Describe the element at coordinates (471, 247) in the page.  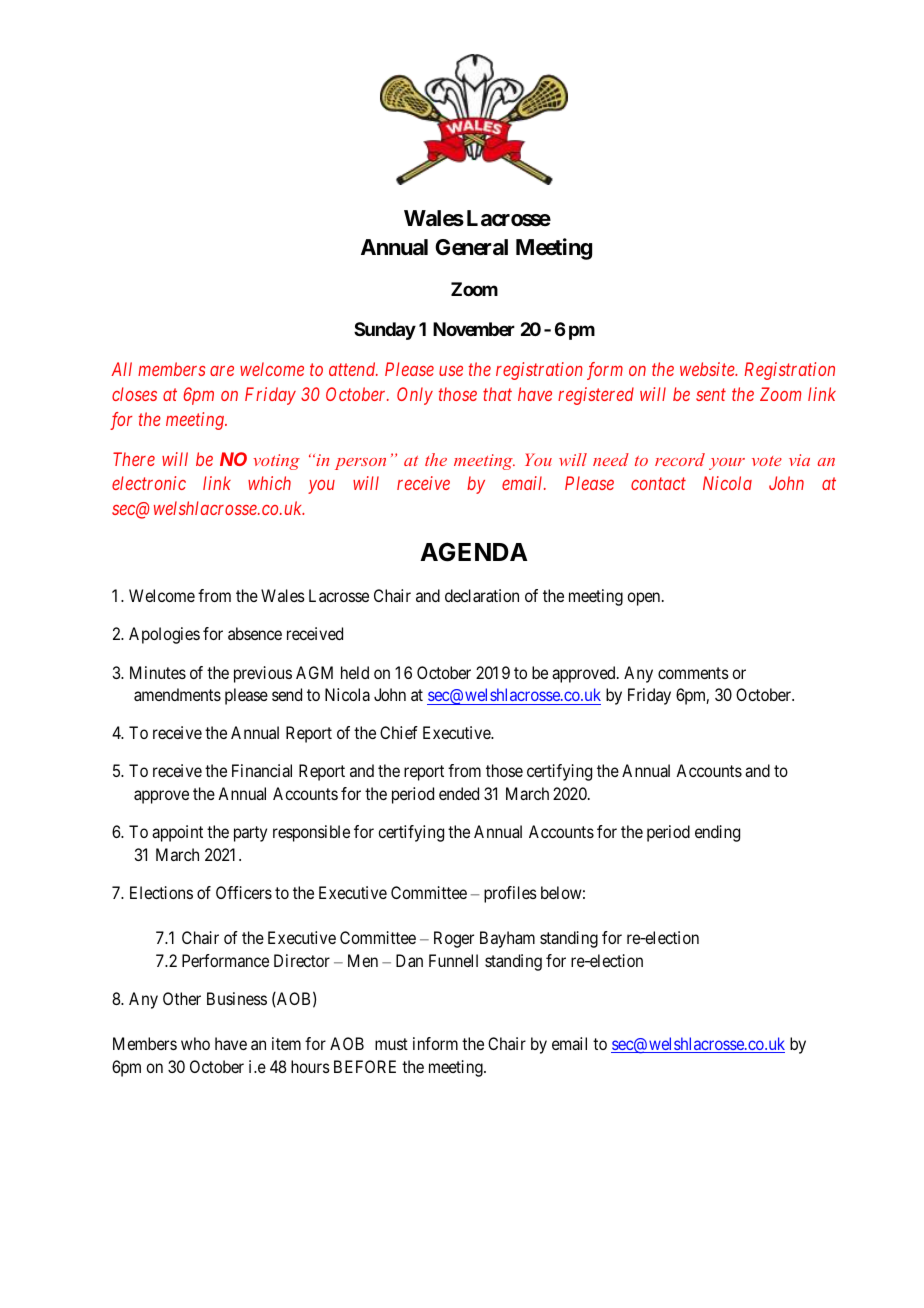
I see `General` at that location.
